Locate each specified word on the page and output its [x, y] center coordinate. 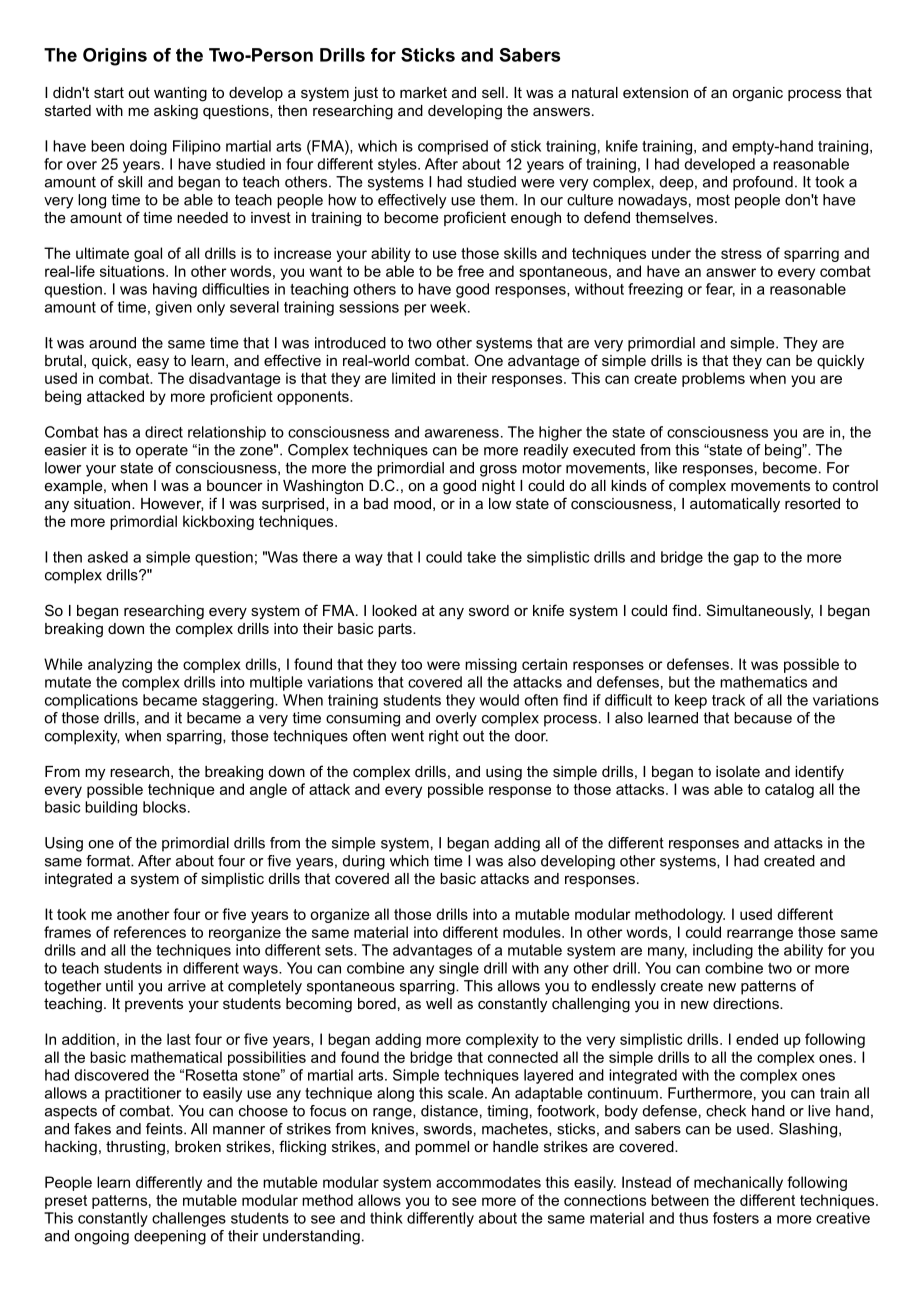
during [364, 862]
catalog [789, 790]
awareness [462, 433]
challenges [189, 1219]
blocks [164, 807]
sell [493, 92]
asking [176, 112]
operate [162, 451]
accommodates [488, 1182]
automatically [735, 505]
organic [757, 94]
